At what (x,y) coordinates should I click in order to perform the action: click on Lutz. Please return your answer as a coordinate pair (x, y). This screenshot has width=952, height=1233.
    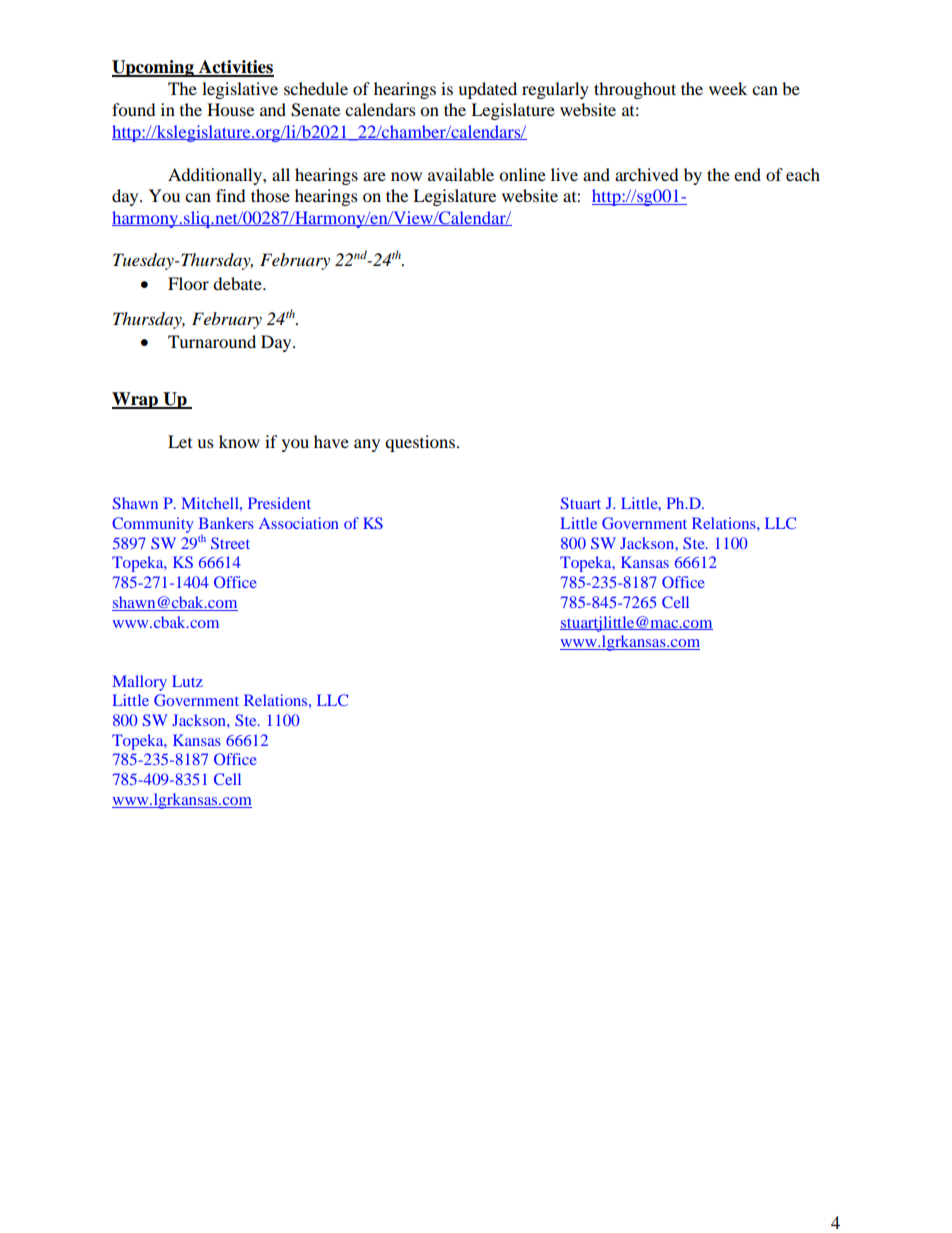
    Looking at the image, I should click on (187, 681).
